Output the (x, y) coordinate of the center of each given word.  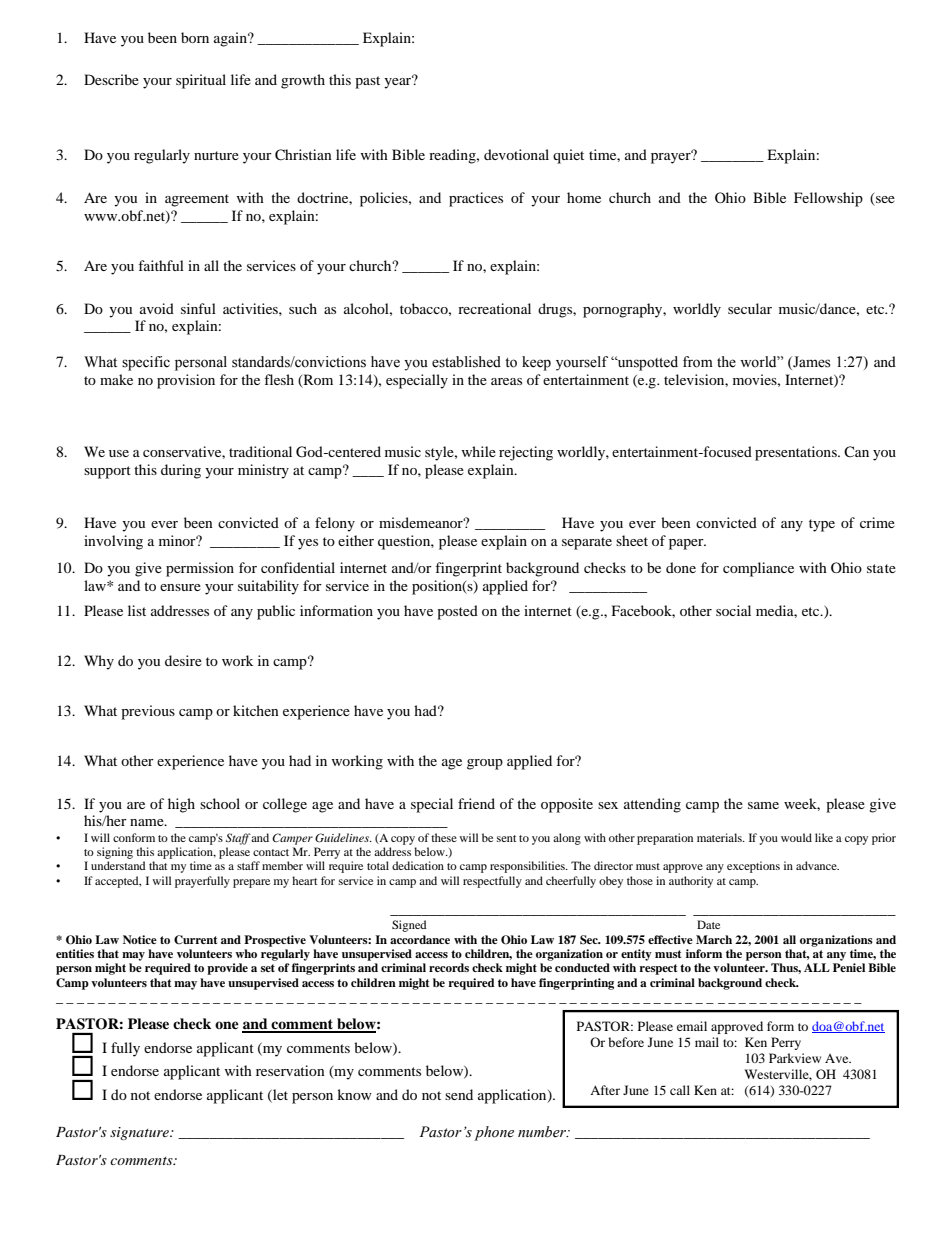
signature (140, 1133)
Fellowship (828, 199)
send (459, 1094)
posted (457, 612)
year (399, 82)
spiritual (201, 81)
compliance (758, 569)
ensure (180, 587)
